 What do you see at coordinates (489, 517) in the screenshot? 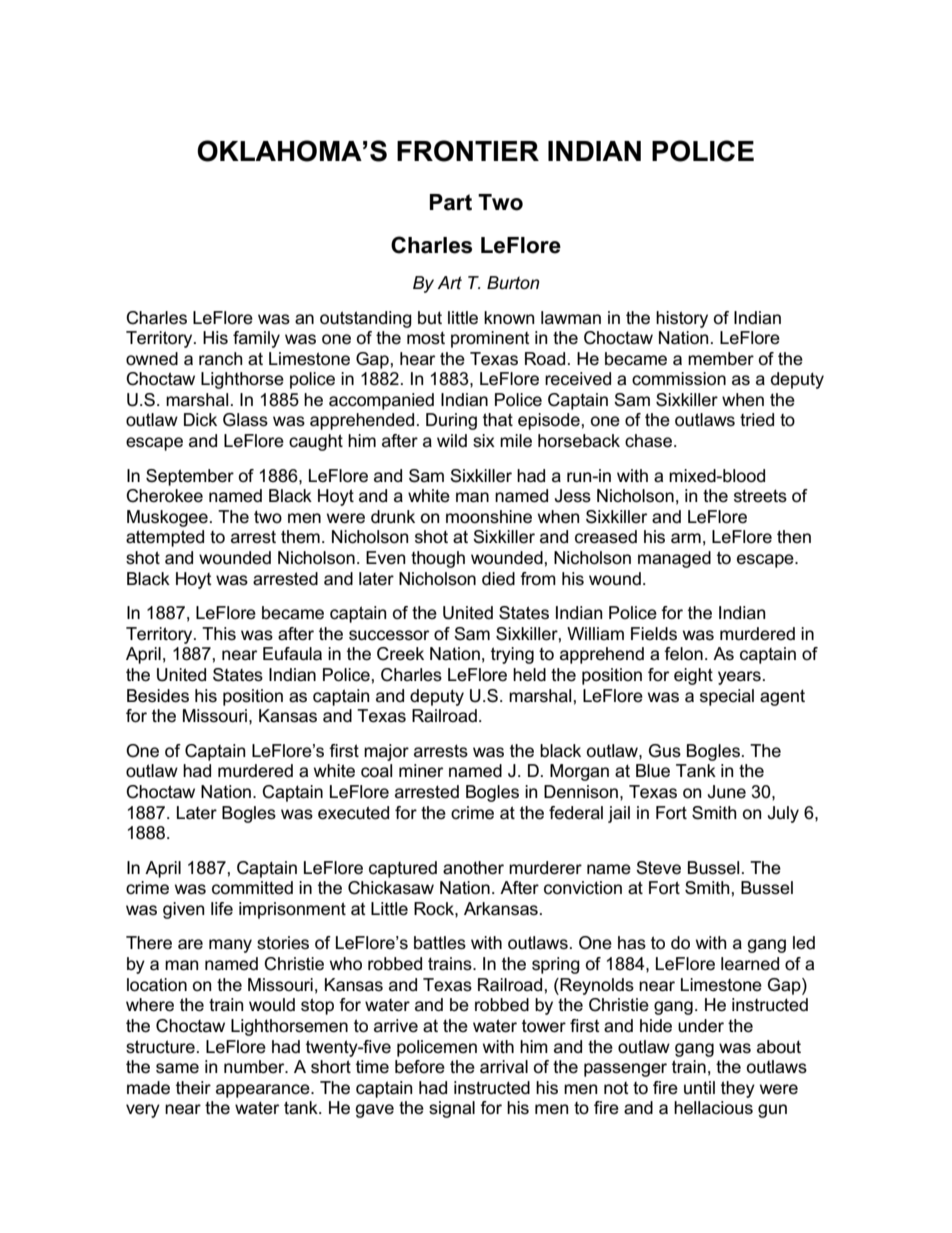
I see `moonshine` at bounding box center [489, 517].
